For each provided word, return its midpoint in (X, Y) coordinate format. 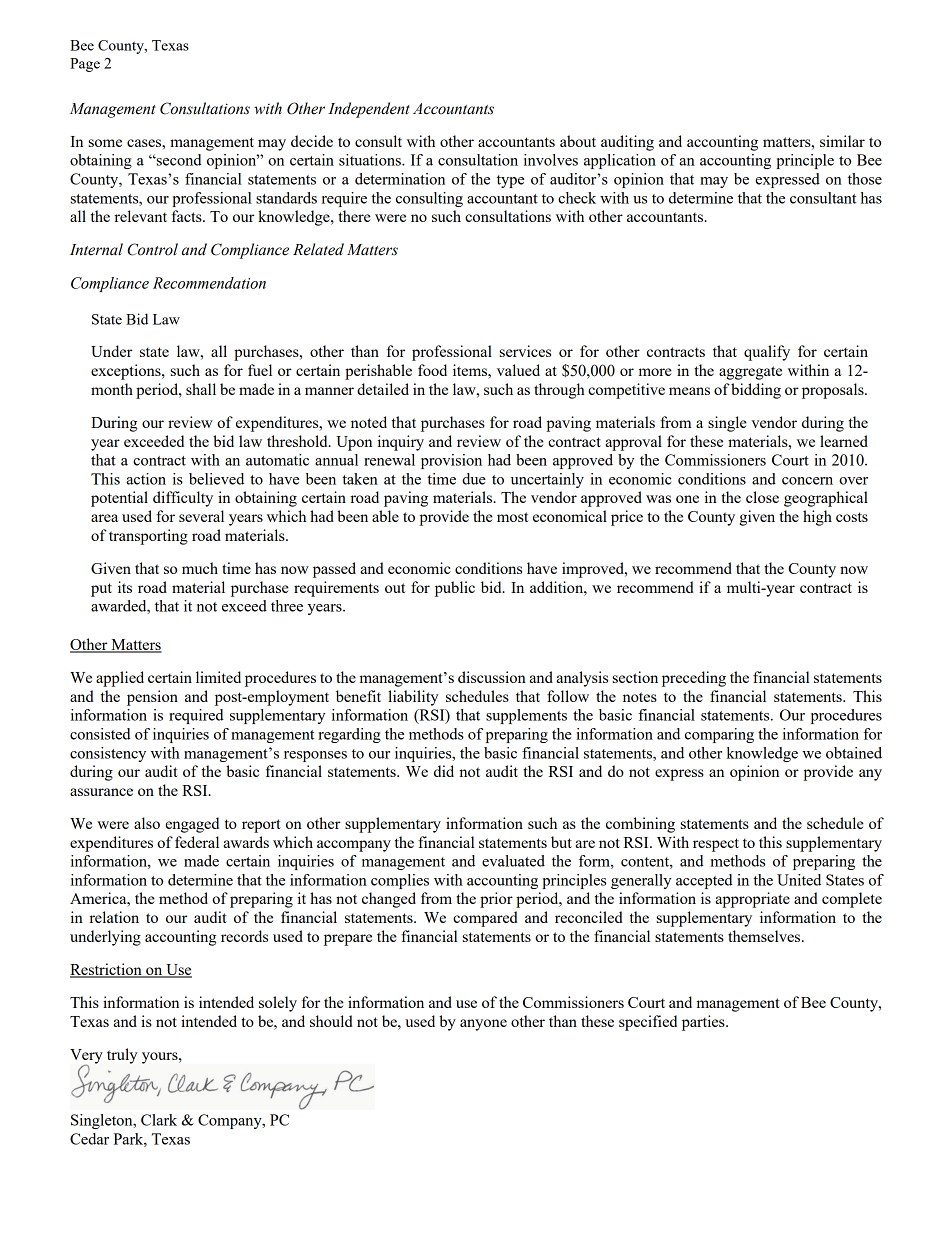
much (200, 568)
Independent (369, 110)
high (817, 518)
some (105, 143)
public (455, 589)
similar (842, 141)
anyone (483, 1025)
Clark (159, 1120)
